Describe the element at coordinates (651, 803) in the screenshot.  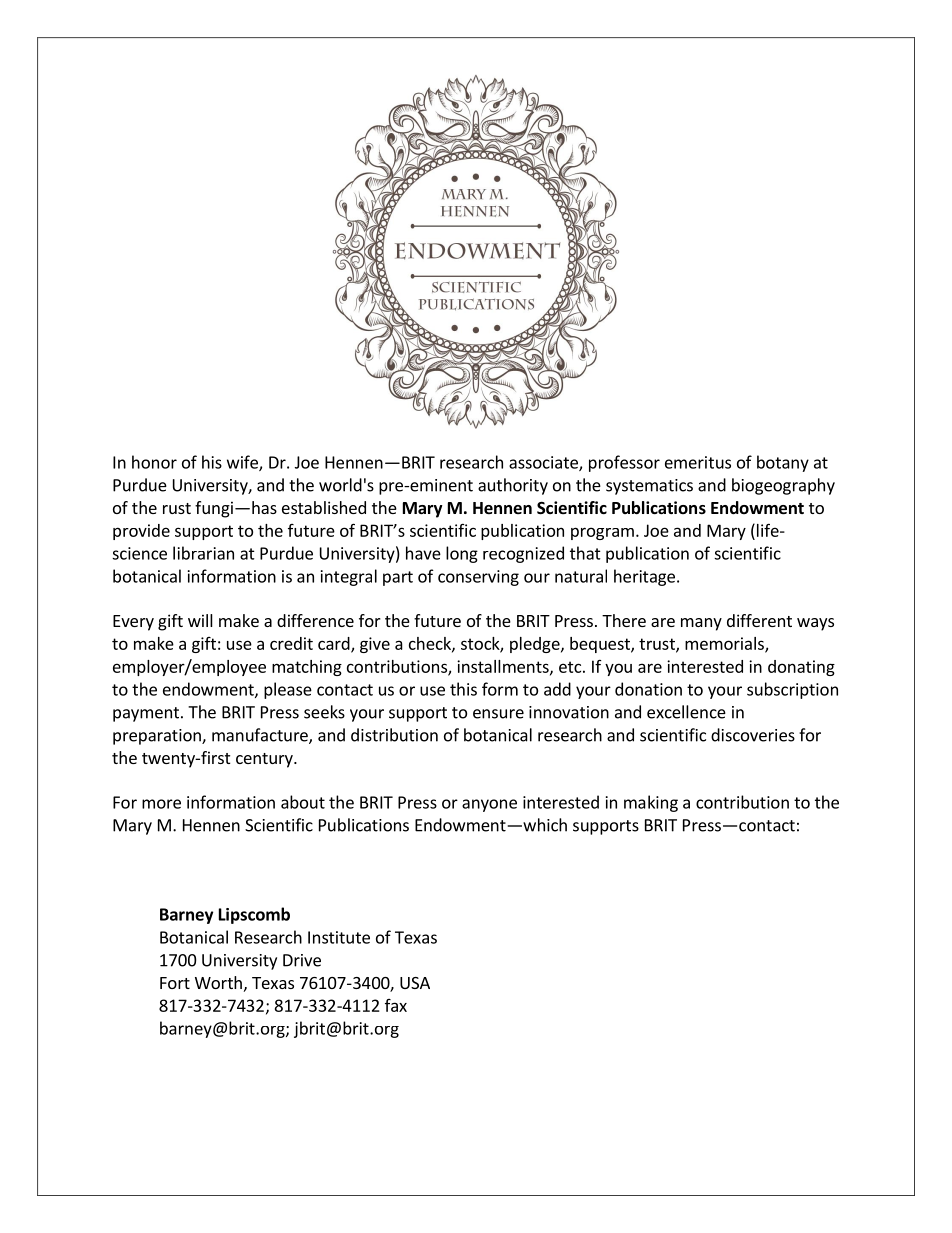
I see `making` at that location.
